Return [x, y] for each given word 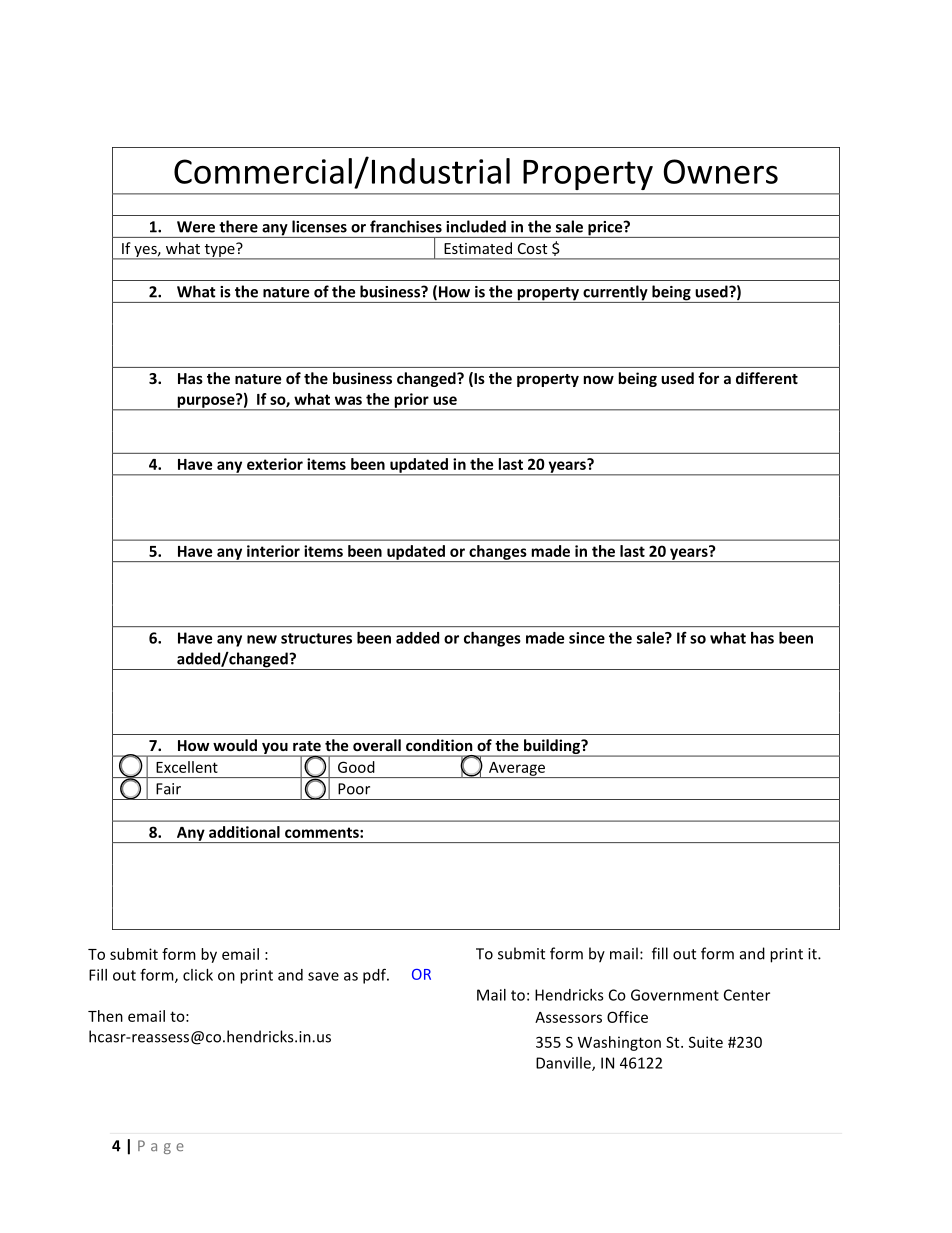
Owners [721, 171]
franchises [406, 226]
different [767, 378]
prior [411, 401]
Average [517, 770]
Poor [354, 789]
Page [161, 1147]
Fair [168, 789]
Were [196, 227]
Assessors [568, 1017]
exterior [275, 464]
